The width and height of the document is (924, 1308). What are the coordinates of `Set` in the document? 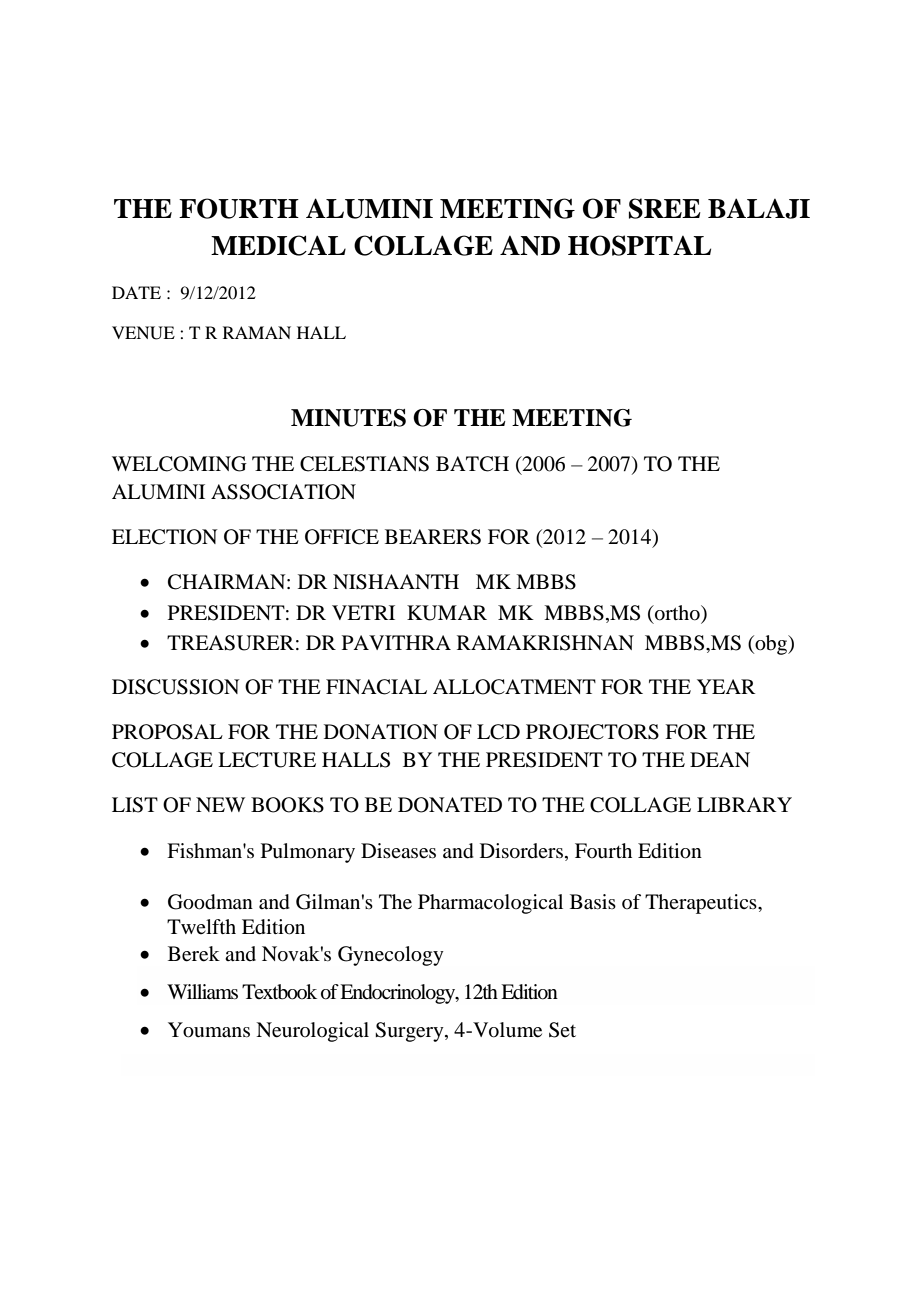 It's located at (562, 1030).
